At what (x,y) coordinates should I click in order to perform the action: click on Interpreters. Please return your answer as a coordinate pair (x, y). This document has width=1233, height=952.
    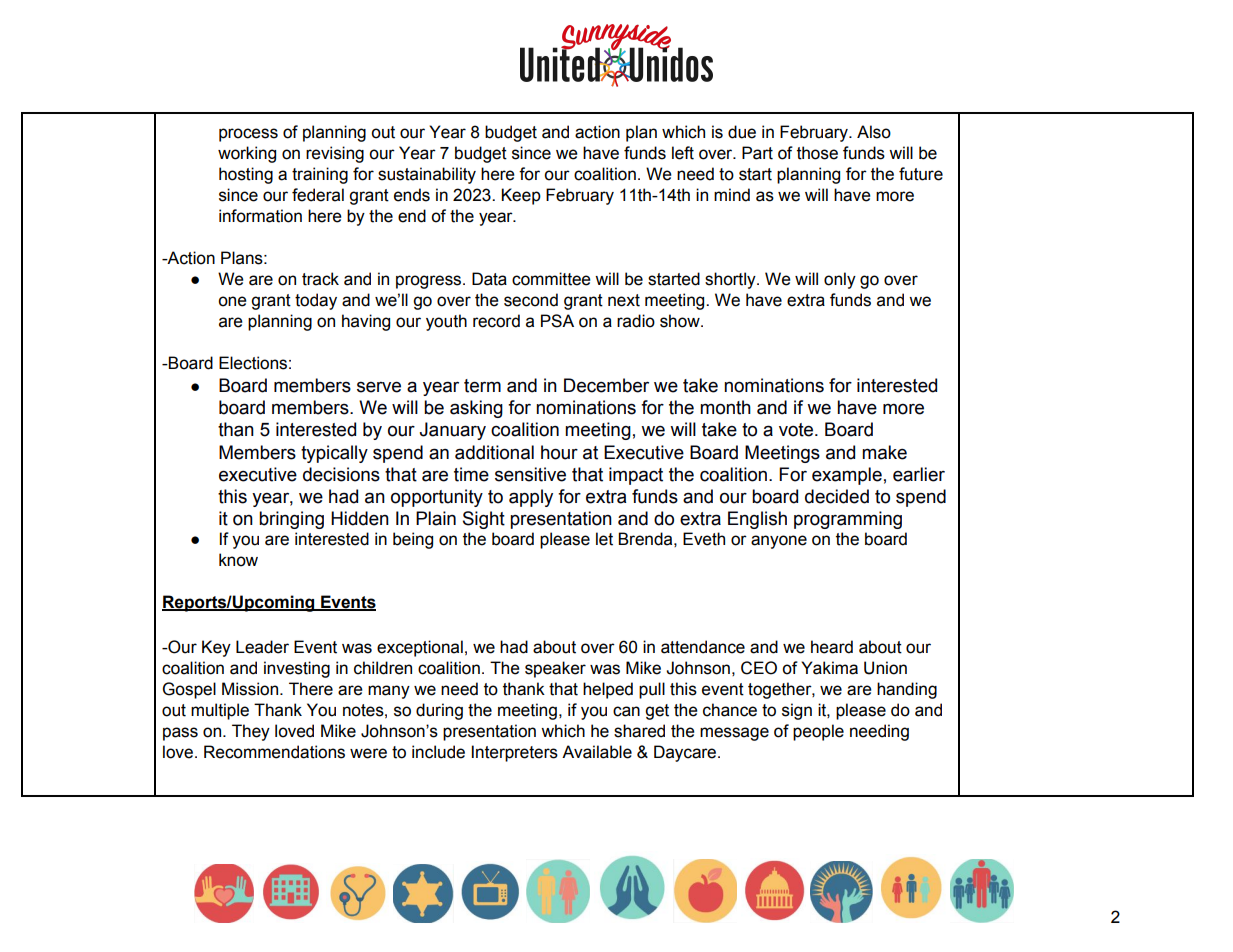
    Looking at the image, I should click on (515, 753).
